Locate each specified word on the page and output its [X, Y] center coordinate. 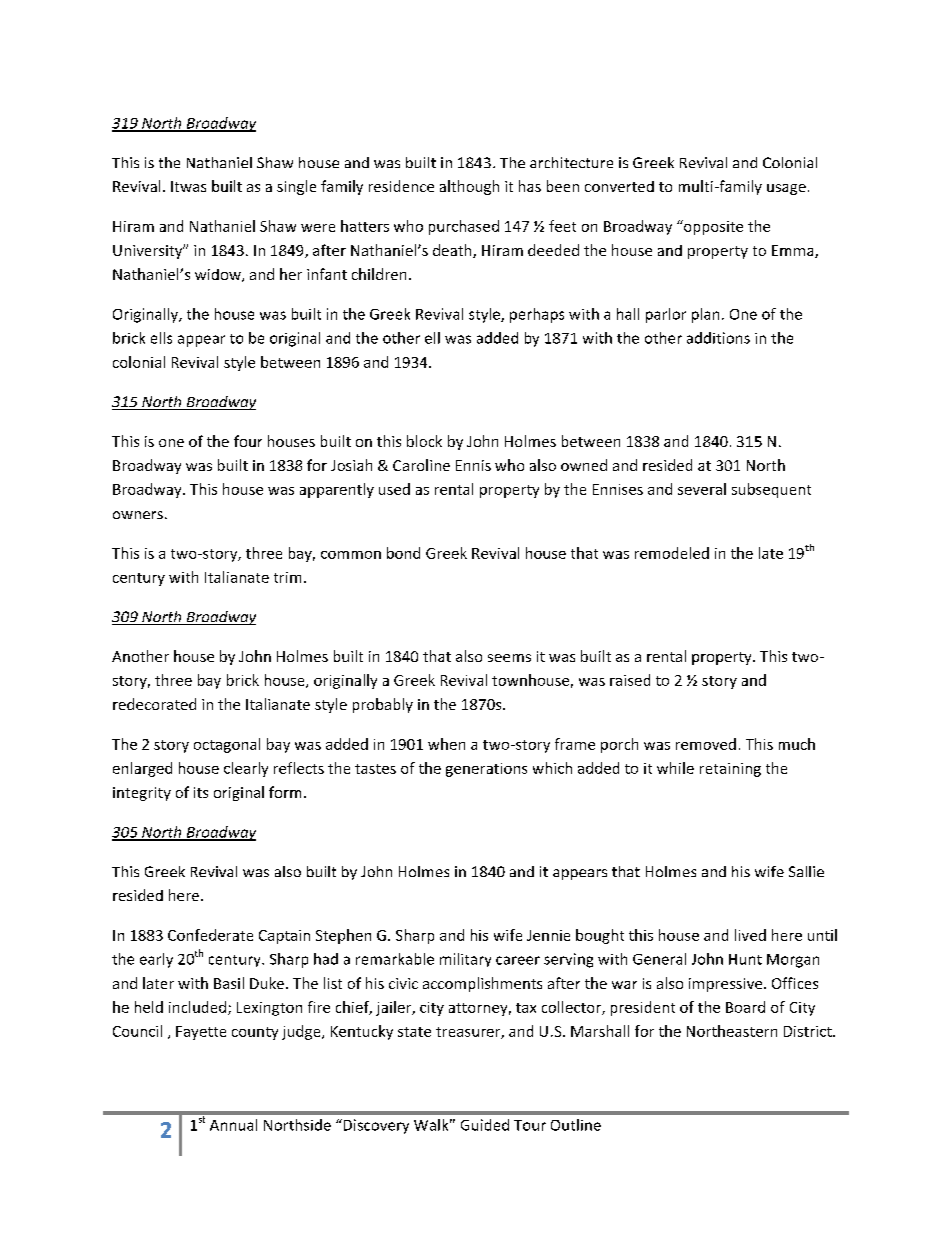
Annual [233, 1125]
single [296, 187]
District [809, 1031]
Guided [485, 1125]
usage [786, 189]
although [469, 187]
